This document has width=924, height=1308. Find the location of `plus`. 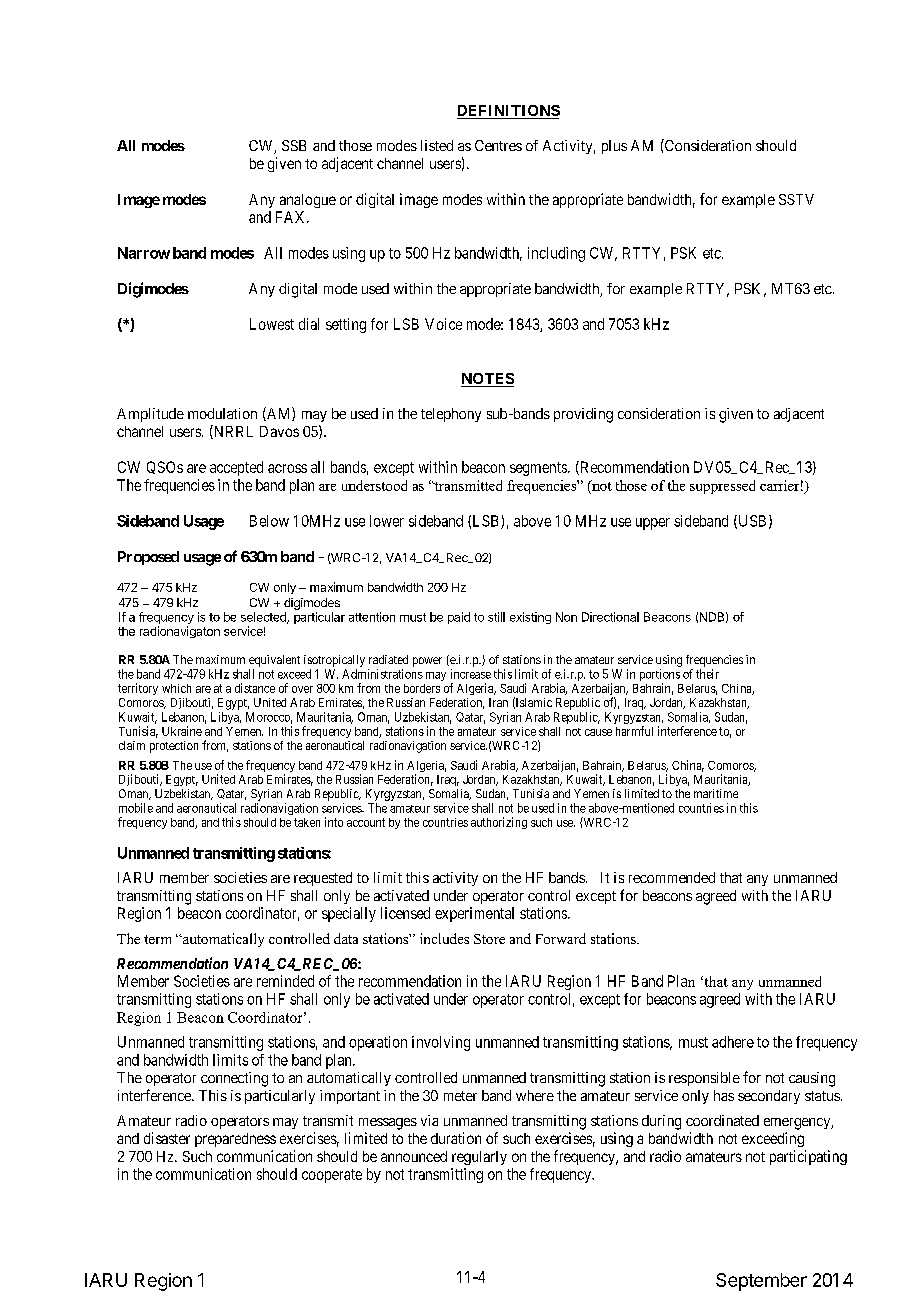

plus is located at coordinates (614, 147).
